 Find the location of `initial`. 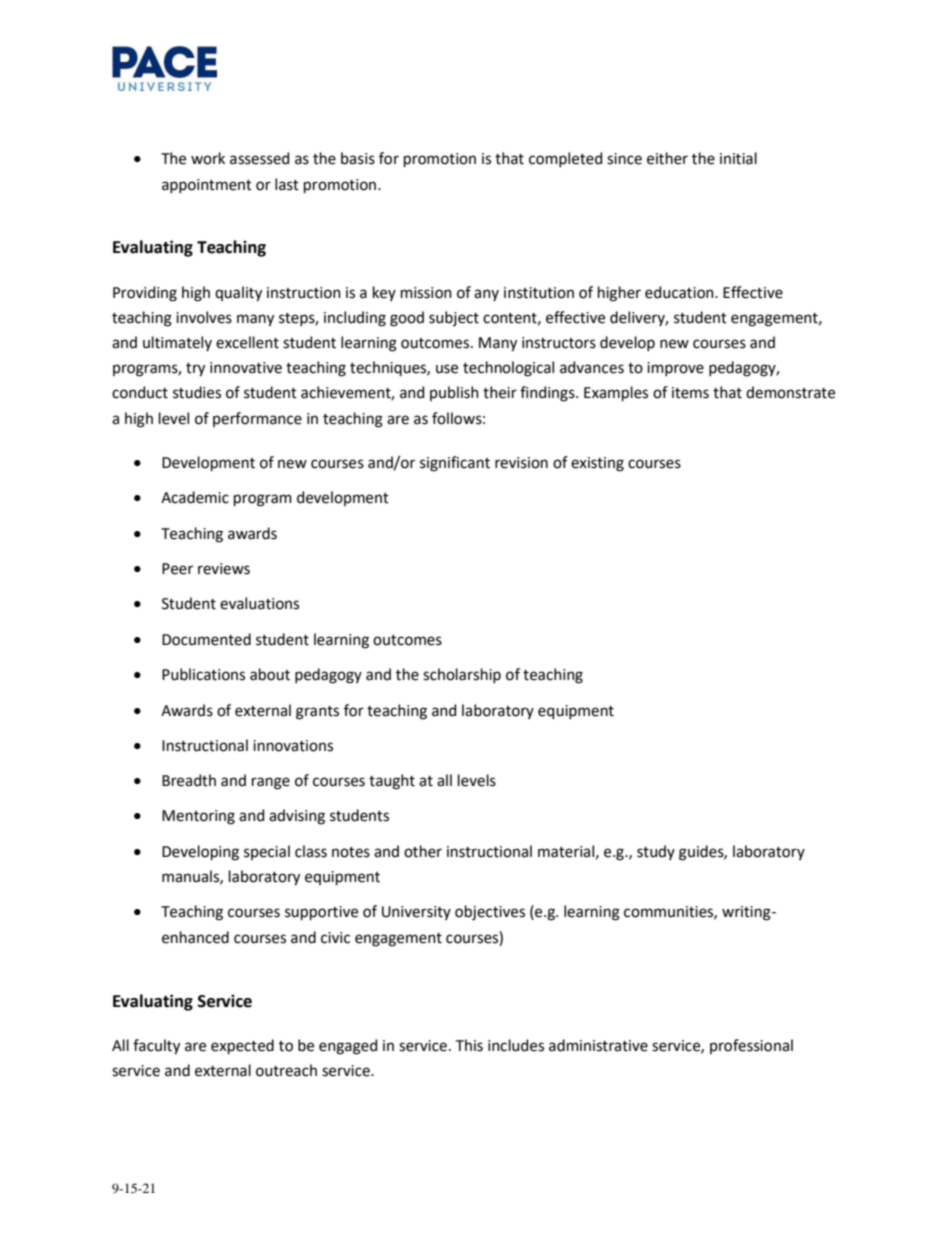

initial is located at coordinates (738, 158).
